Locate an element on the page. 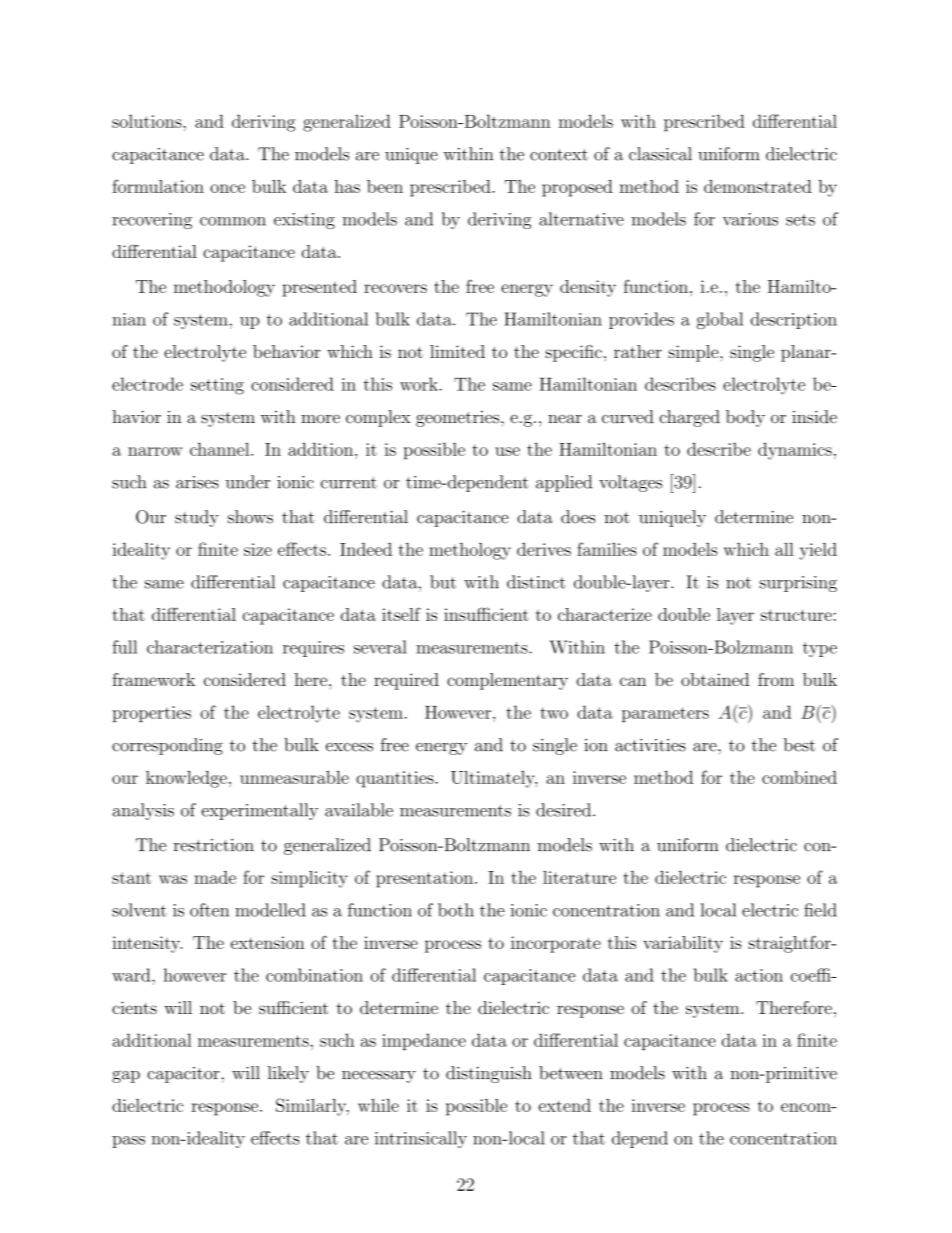 The width and height of the document is (952, 1233). formulation is located at coordinates (158, 186).
